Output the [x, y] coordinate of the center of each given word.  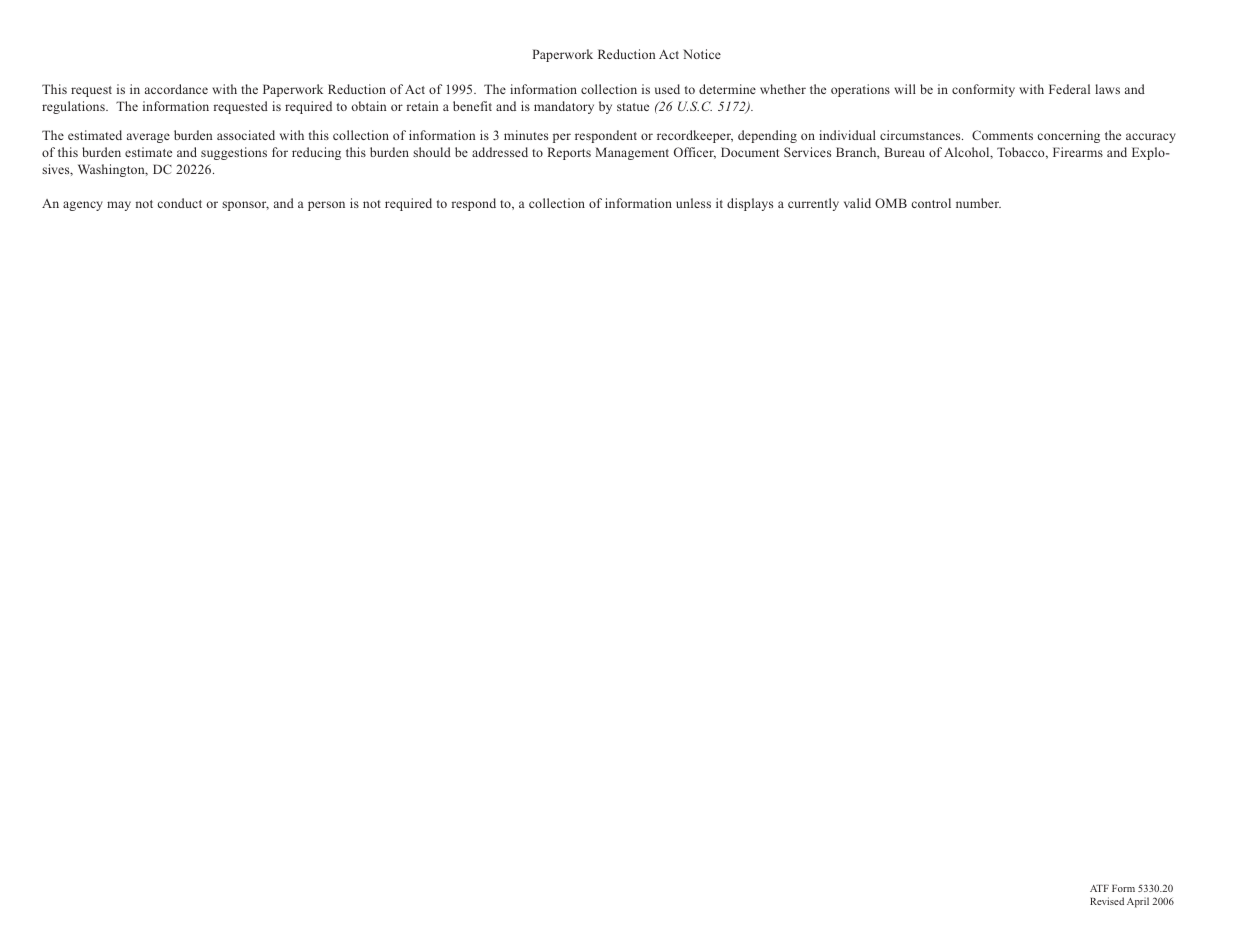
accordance [176, 89]
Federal [1069, 89]
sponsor [245, 206]
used [667, 89]
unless [693, 203]
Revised [1107, 901]
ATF [1099, 888]
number [978, 203]
